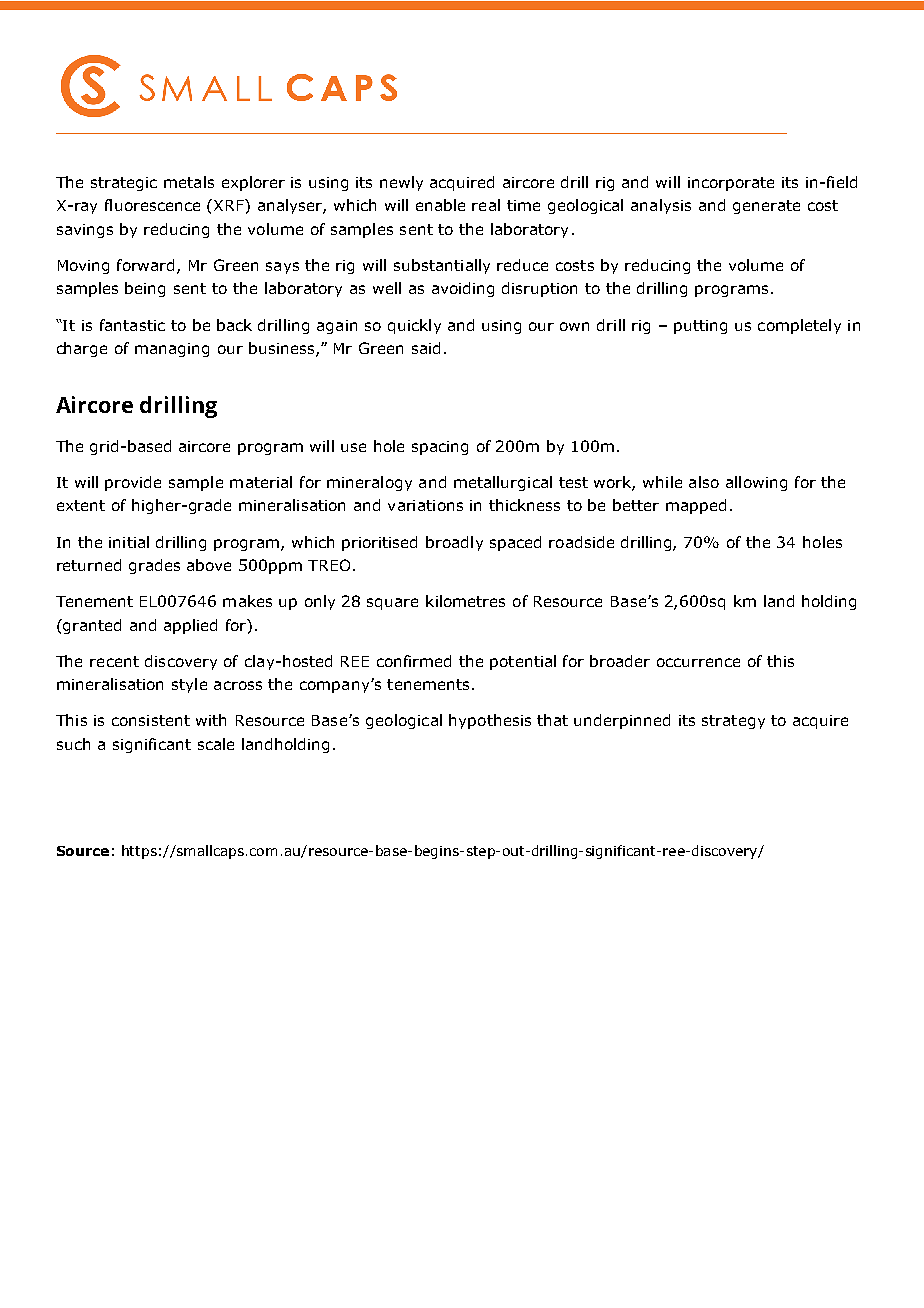 The image size is (924, 1308). I want to click on incorporate, so click(731, 184).
